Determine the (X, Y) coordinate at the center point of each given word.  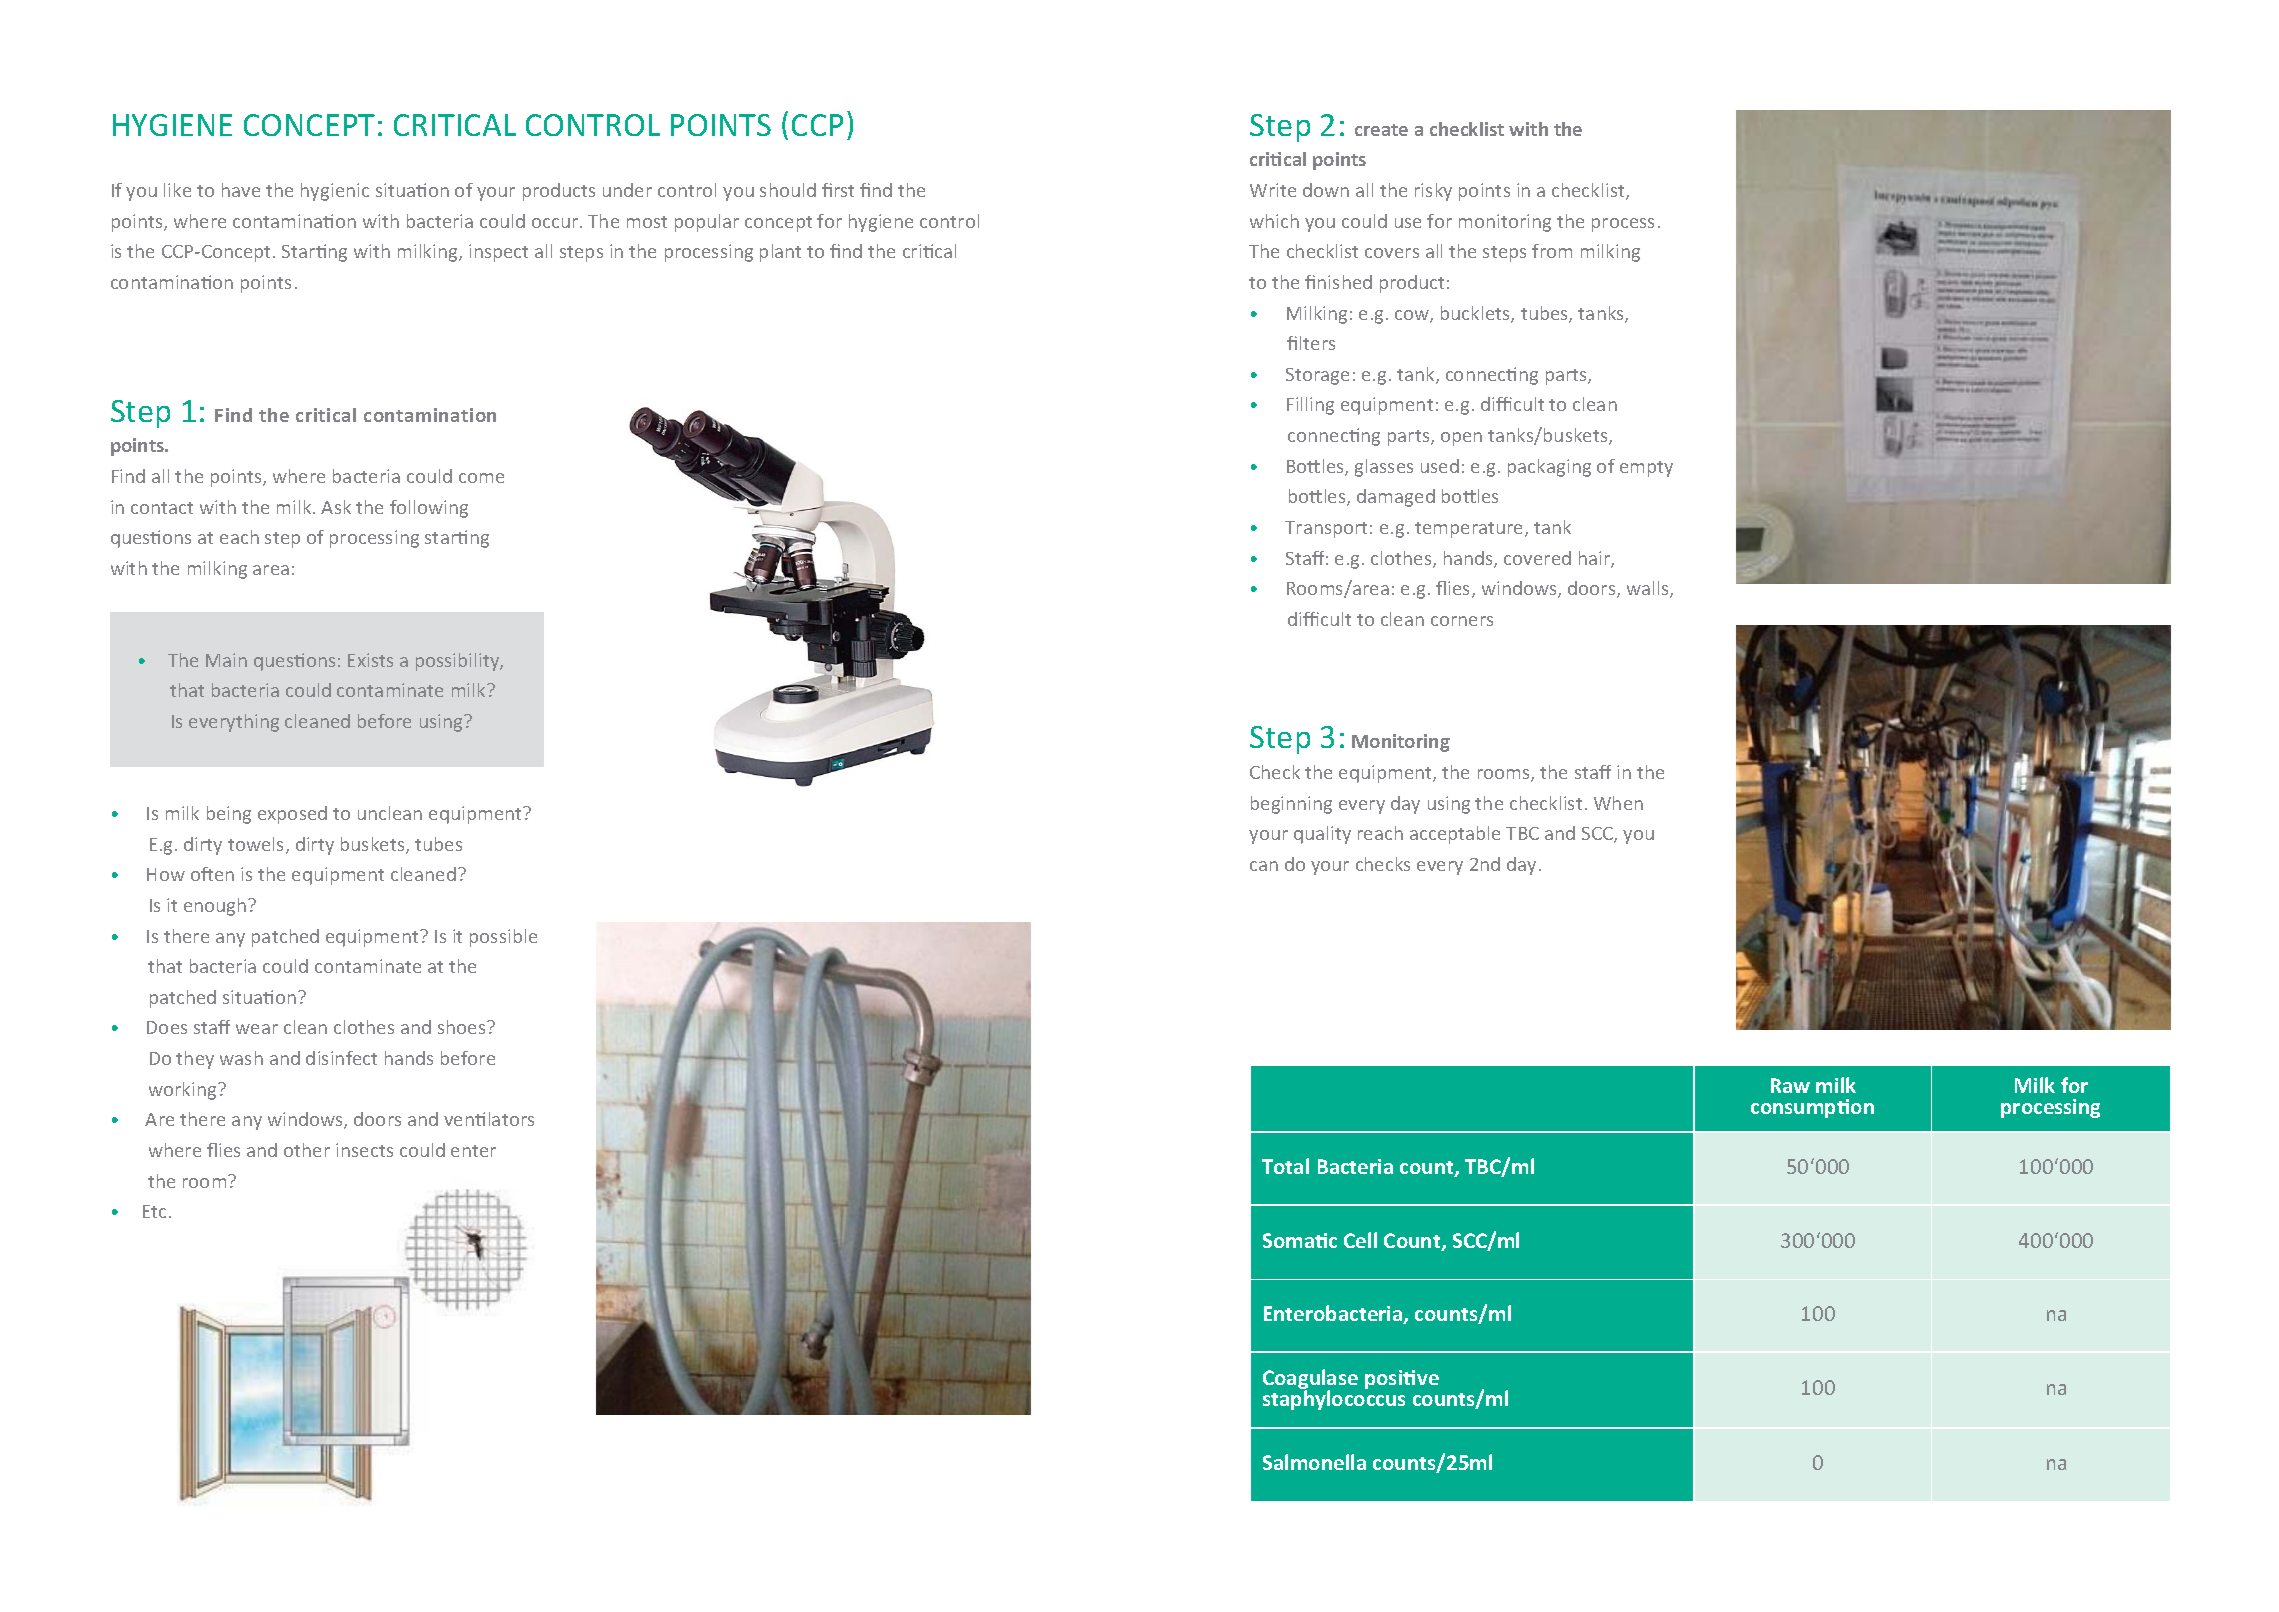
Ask (336, 507)
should (788, 190)
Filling (1310, 406)
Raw (1790, 1085)
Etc (154, 1211)
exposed (292, 815)
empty (1646, 469)
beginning (1291, 805)
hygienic (335, 192)
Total (1285, 1166)
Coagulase (1310, 1380)
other (307, 1150)
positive (1402, 1379)
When (1618, 803)
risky (1433, 192)
